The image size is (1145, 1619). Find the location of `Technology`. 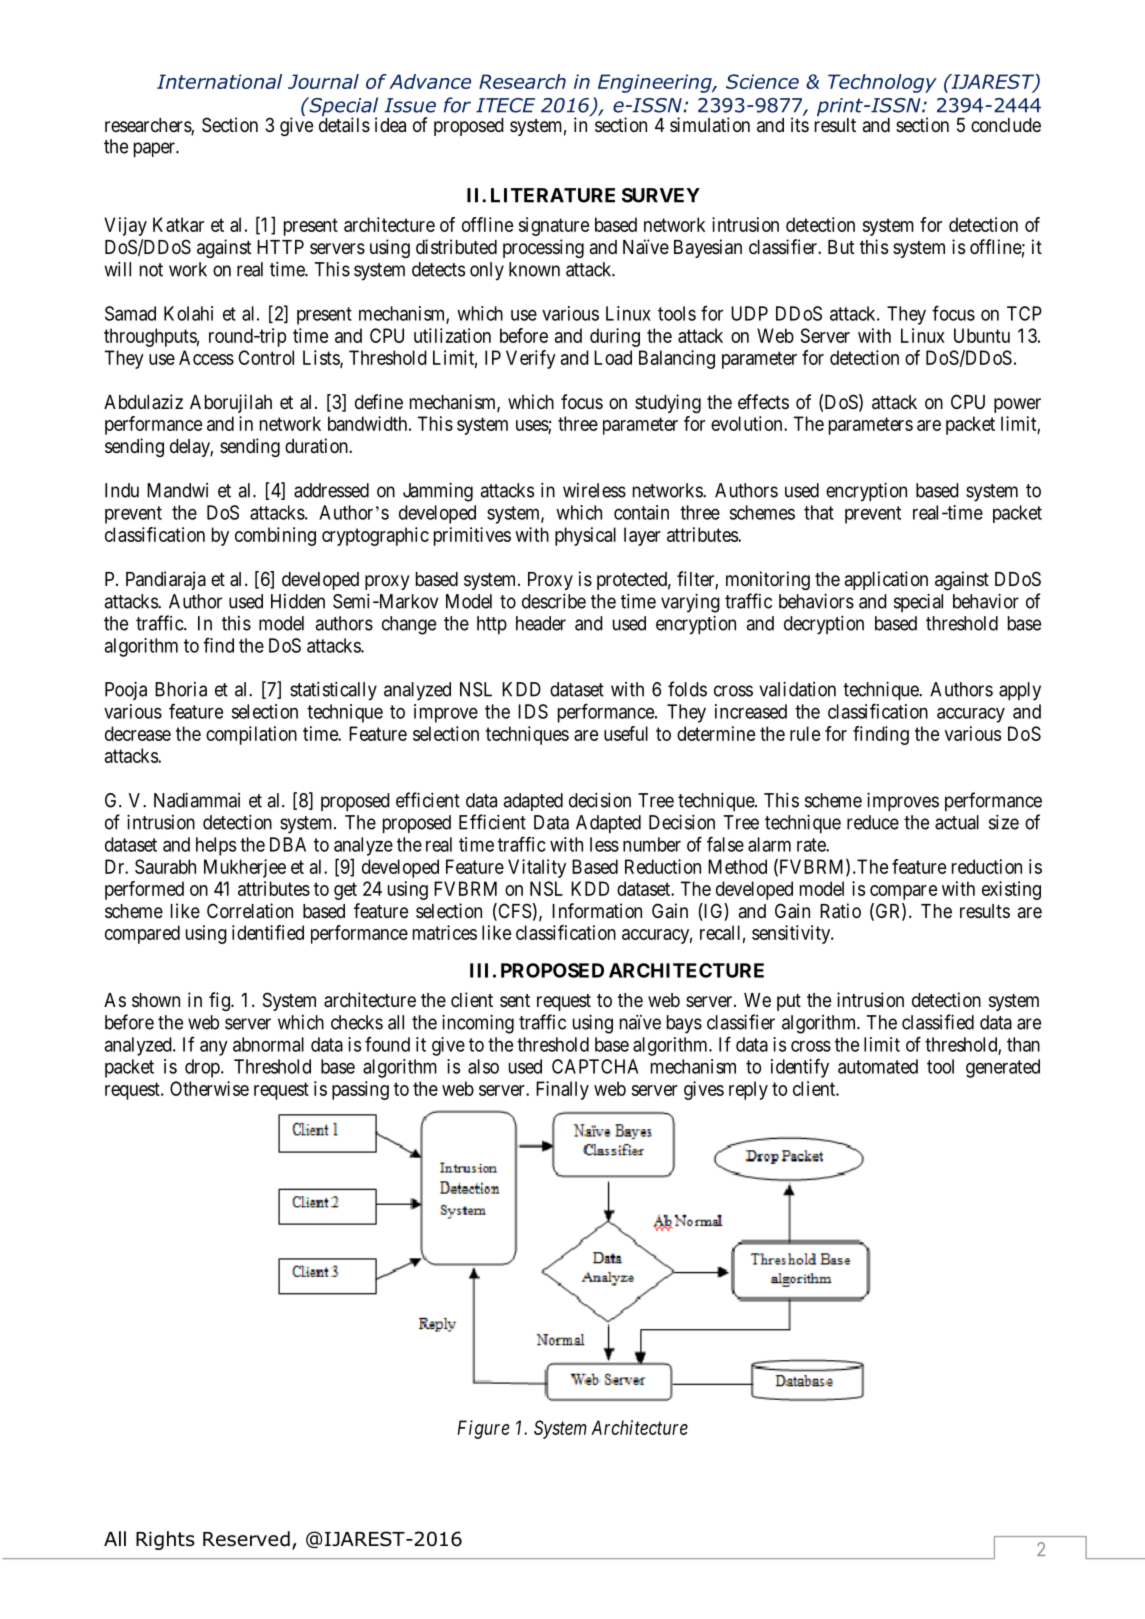

Technology is located at coordinates (882, 83).
